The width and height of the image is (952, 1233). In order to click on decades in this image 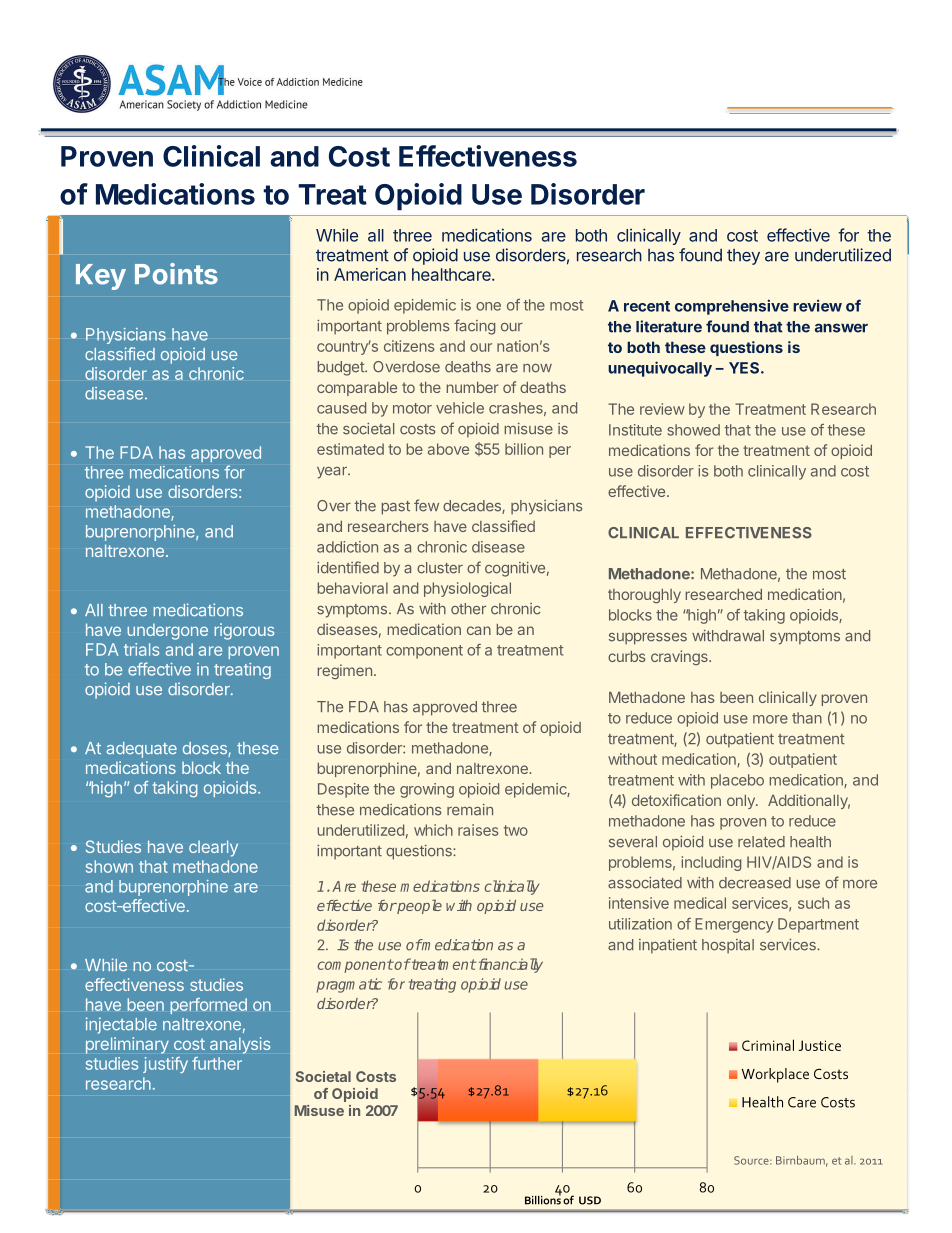, I will do `click(473, 507)`.
